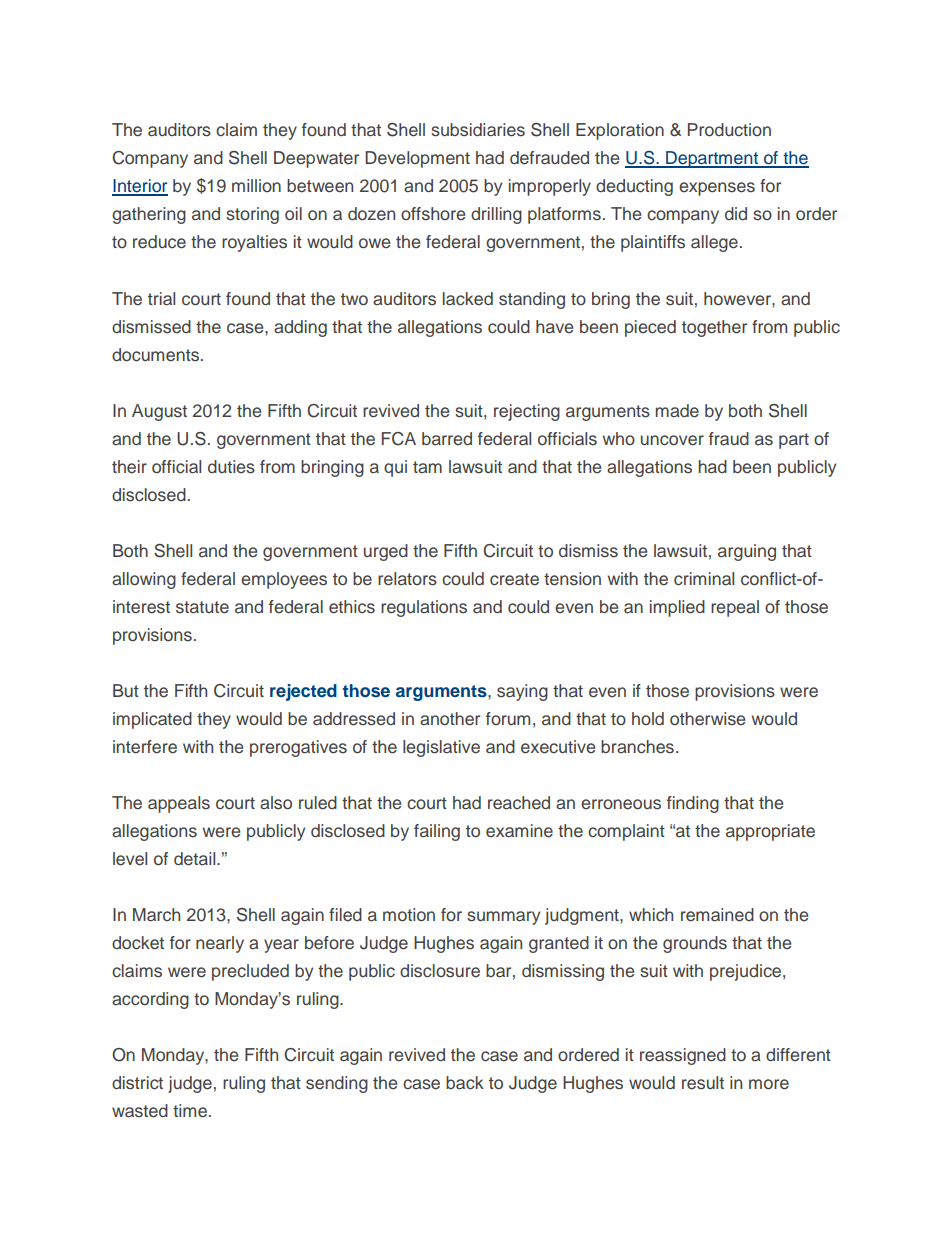 The height and width of the screenshot is (1233, 952). Describe the element at coordinates (468, 299) in the screenshot. I see `lacked` at that location.
